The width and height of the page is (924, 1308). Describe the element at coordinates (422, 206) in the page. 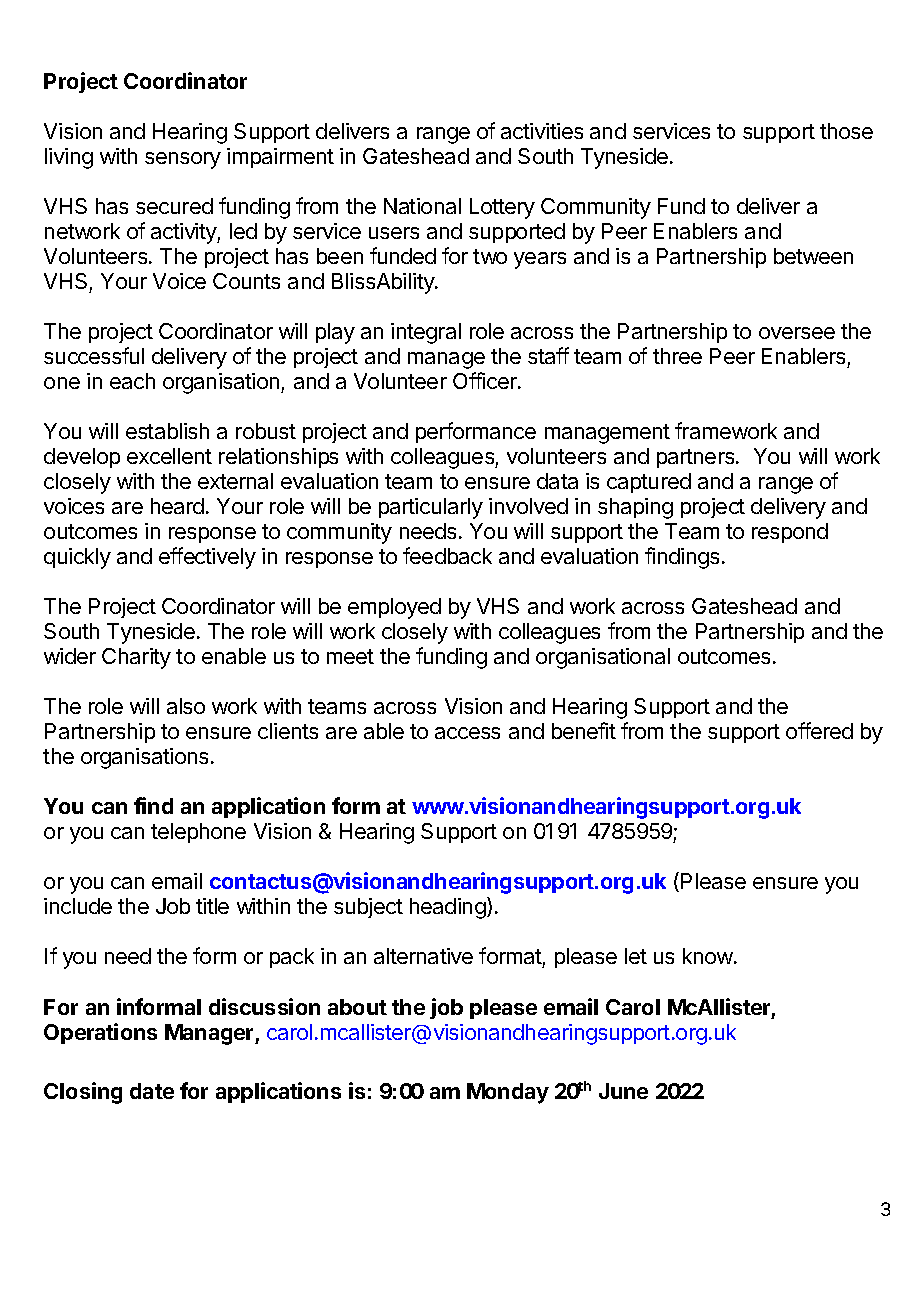

I see `National` at that location.
